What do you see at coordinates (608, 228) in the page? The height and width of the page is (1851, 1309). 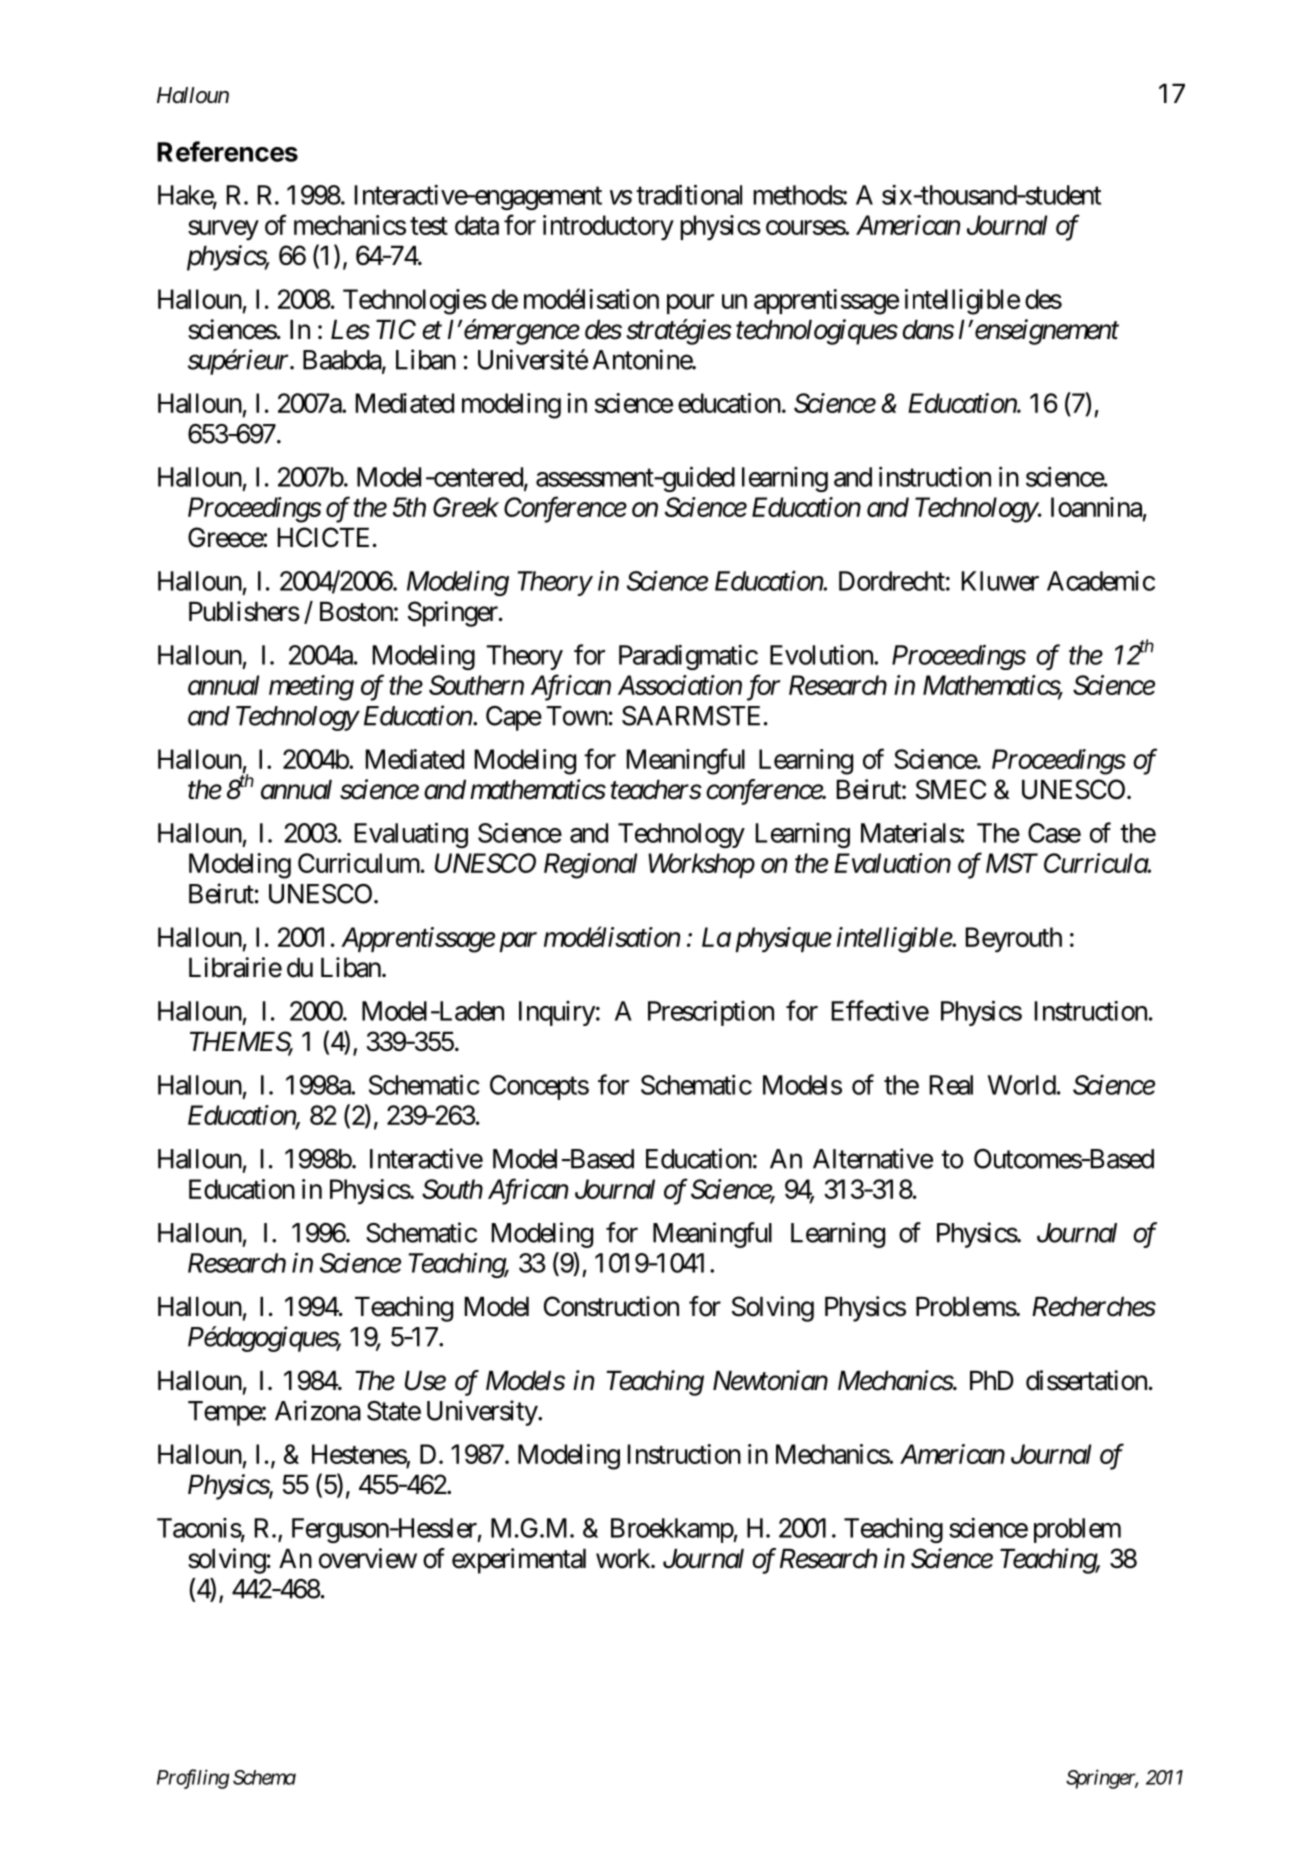 I see `introductory` at bounding box center [608, 228].
